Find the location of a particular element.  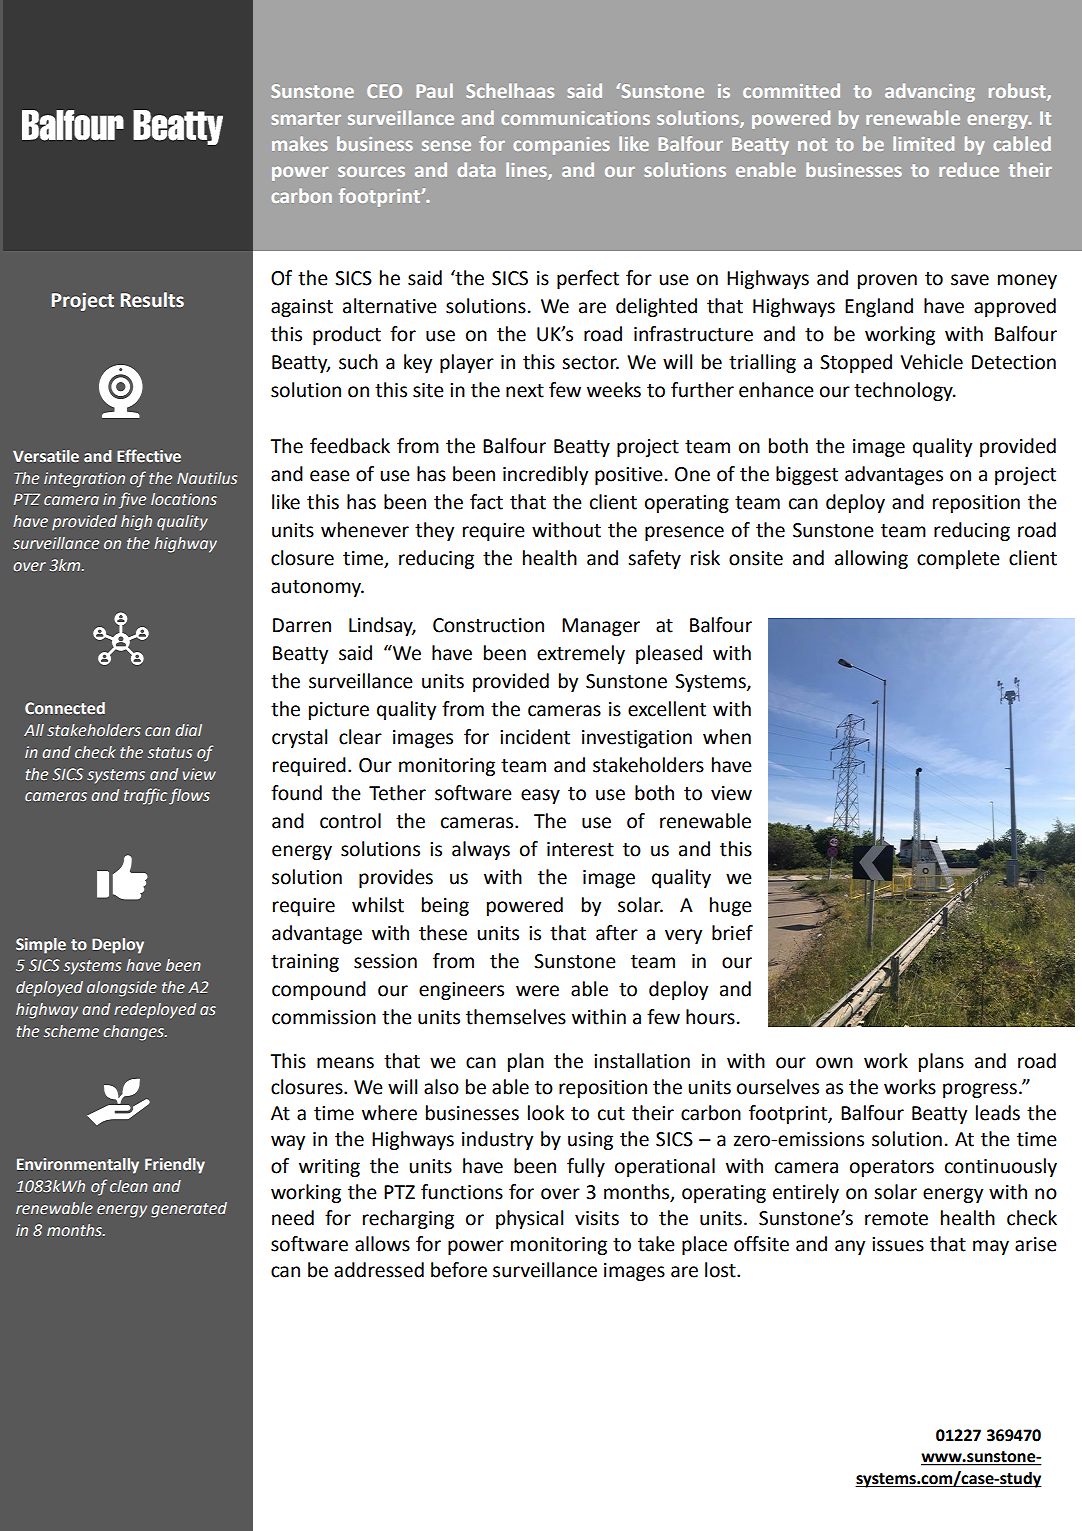

traffic is located at coordinates (145, 796).
